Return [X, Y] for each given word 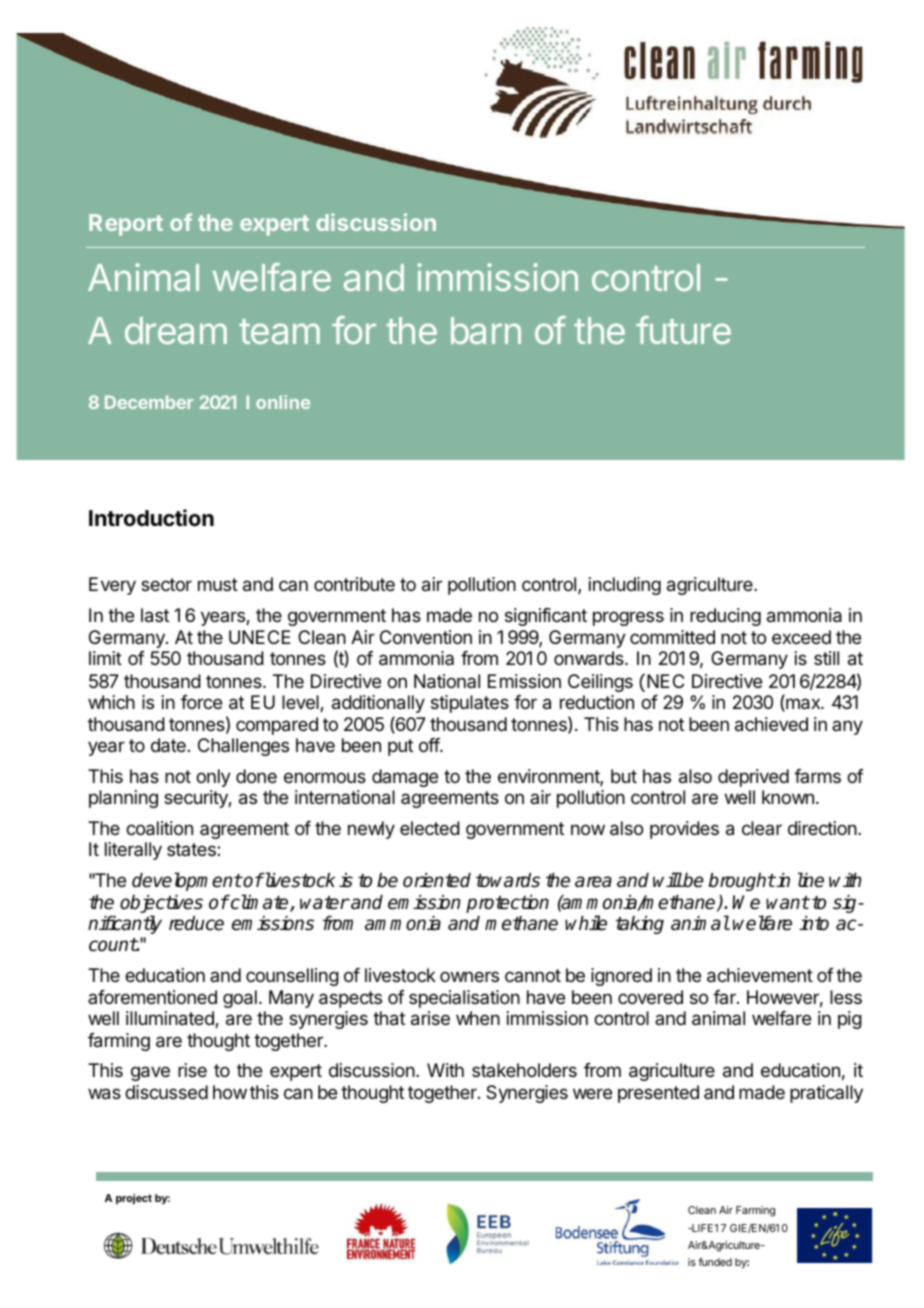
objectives [161, 904]
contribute [354, 584]
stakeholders [524, 1070]
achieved [771, 724]
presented [658, 1094]
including [625, 586]
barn [486, 330]
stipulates [470, 704]
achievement [760, 975]
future [683, 330]
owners [469, 976]
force [201, 702]
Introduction [151, 517]
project [134, 1199]
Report [126, 225]
